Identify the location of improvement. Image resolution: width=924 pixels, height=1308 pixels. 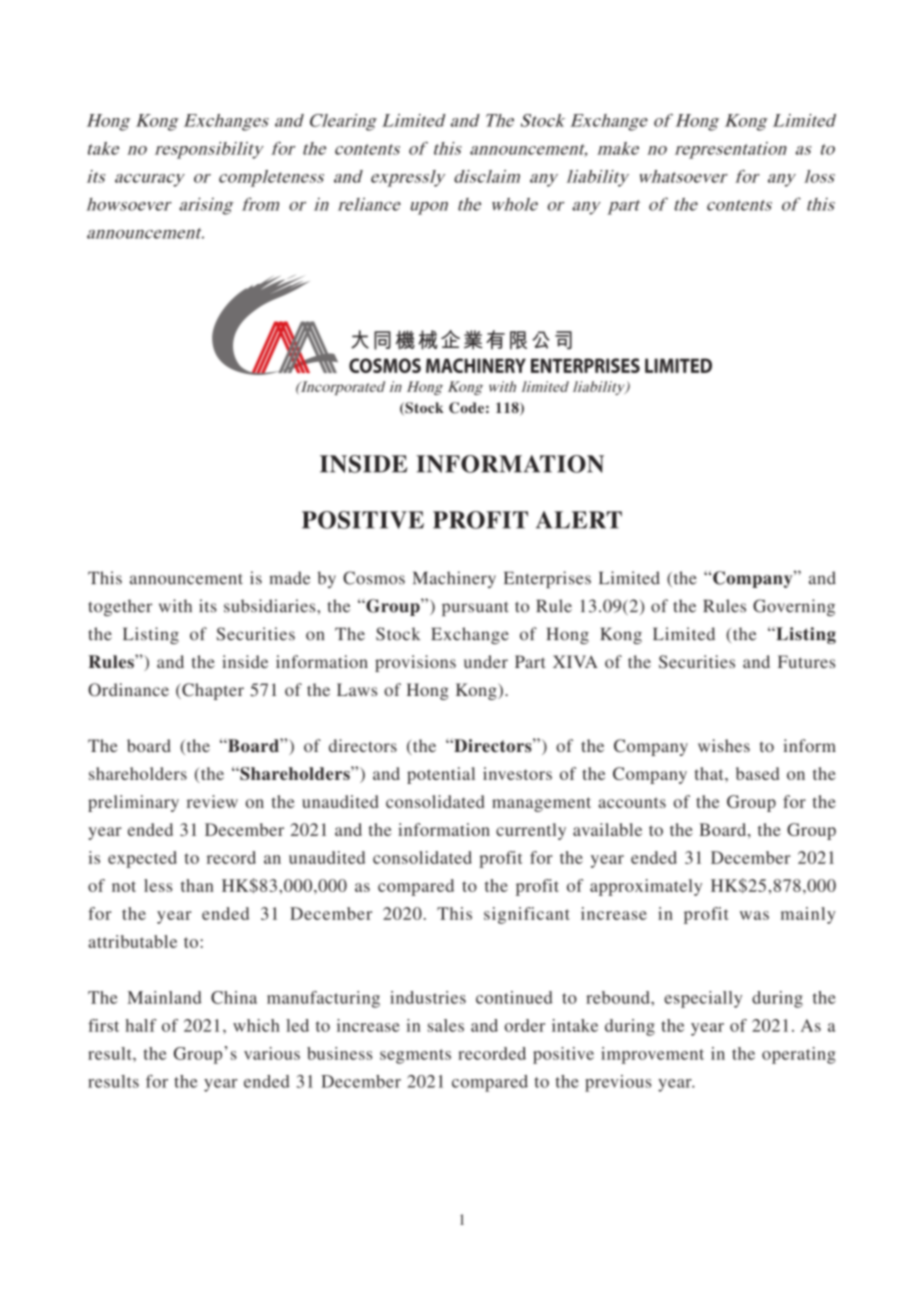
(652, 1055).
